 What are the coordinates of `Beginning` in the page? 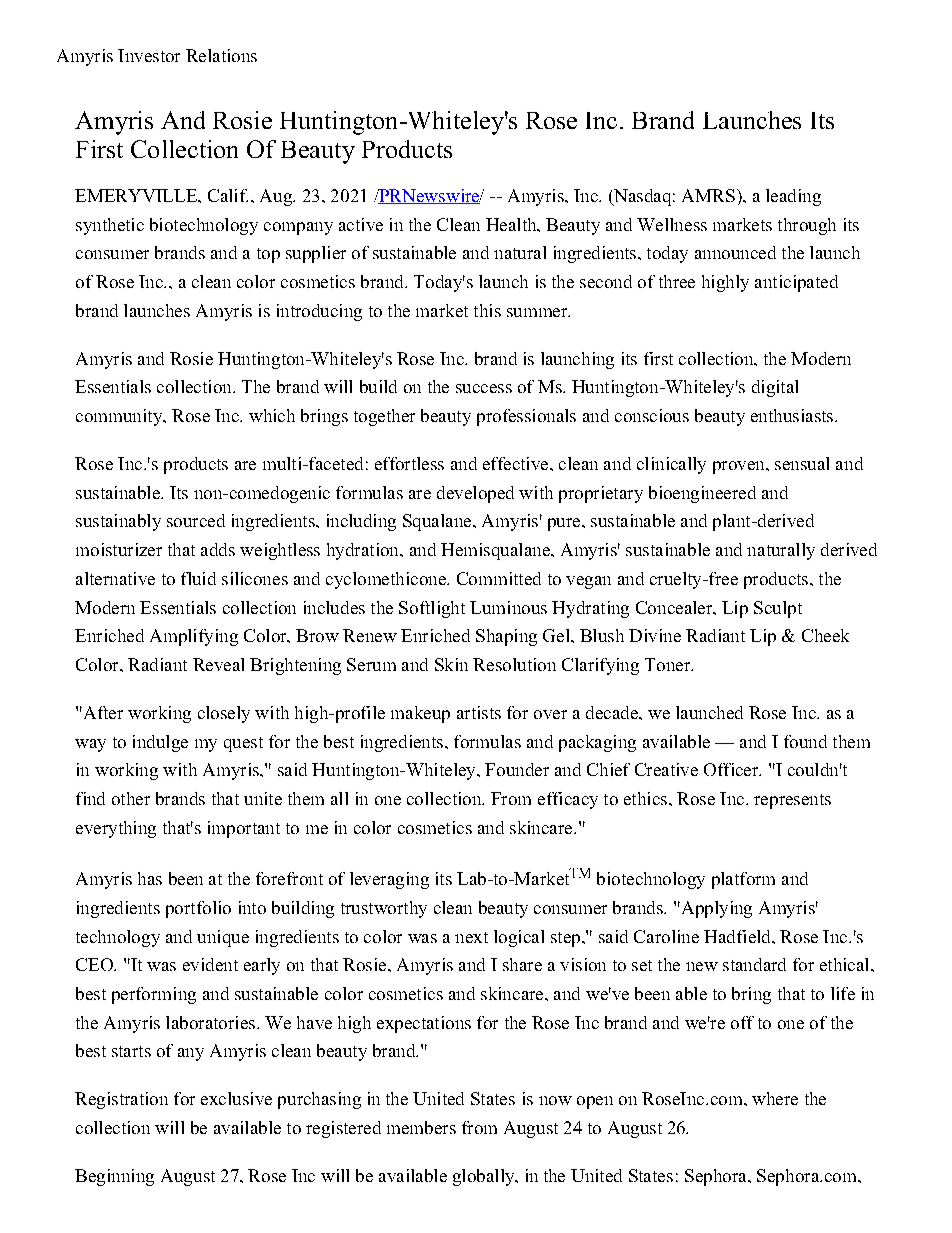 It's located at (114, 1177).
